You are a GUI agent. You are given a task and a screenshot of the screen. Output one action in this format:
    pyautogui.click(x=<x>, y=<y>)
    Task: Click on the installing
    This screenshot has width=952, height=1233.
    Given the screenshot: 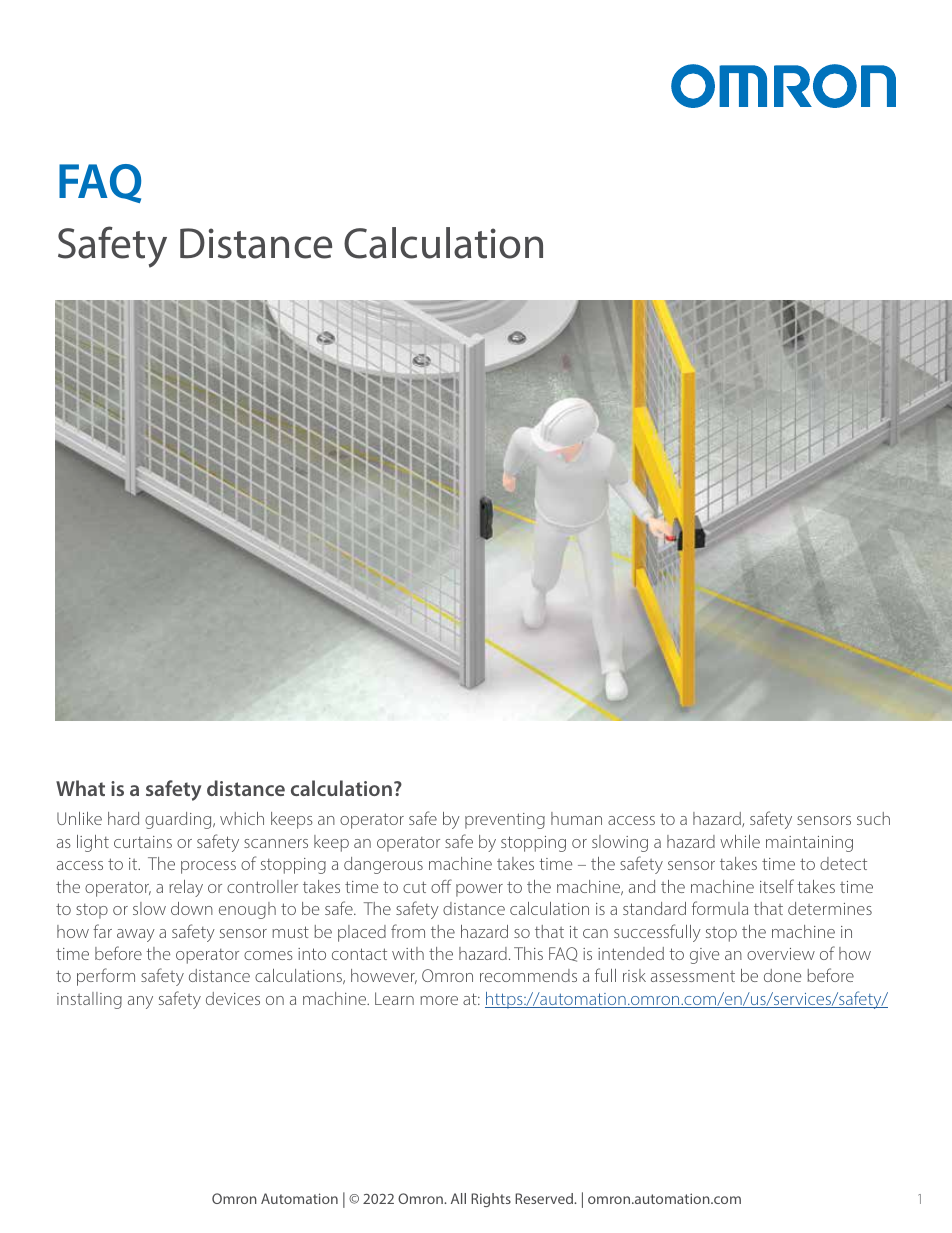 What is the action you would take?
    pyautogui.click(x=89, y=1000)
